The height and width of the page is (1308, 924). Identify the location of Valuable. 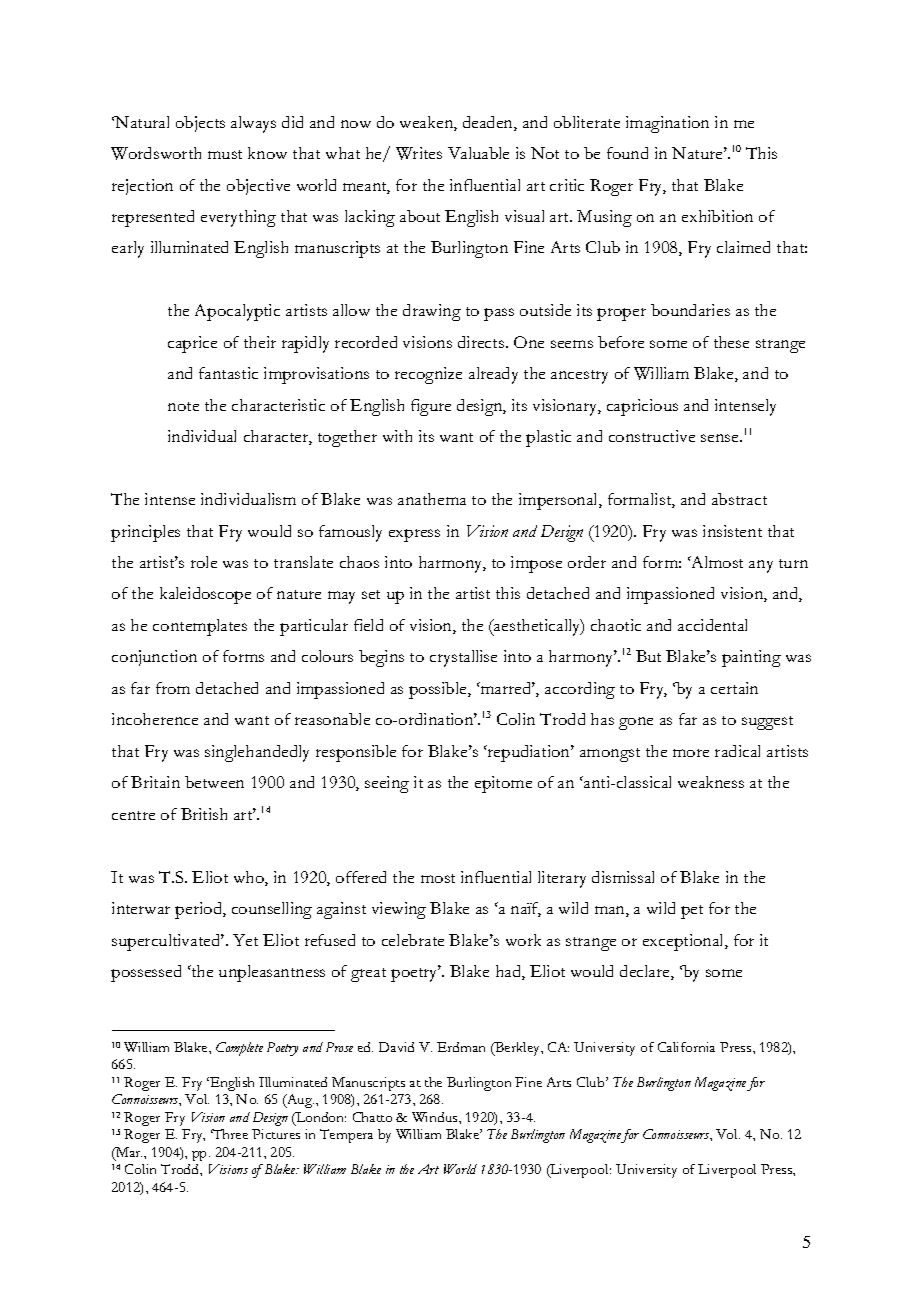
(478, 153).
